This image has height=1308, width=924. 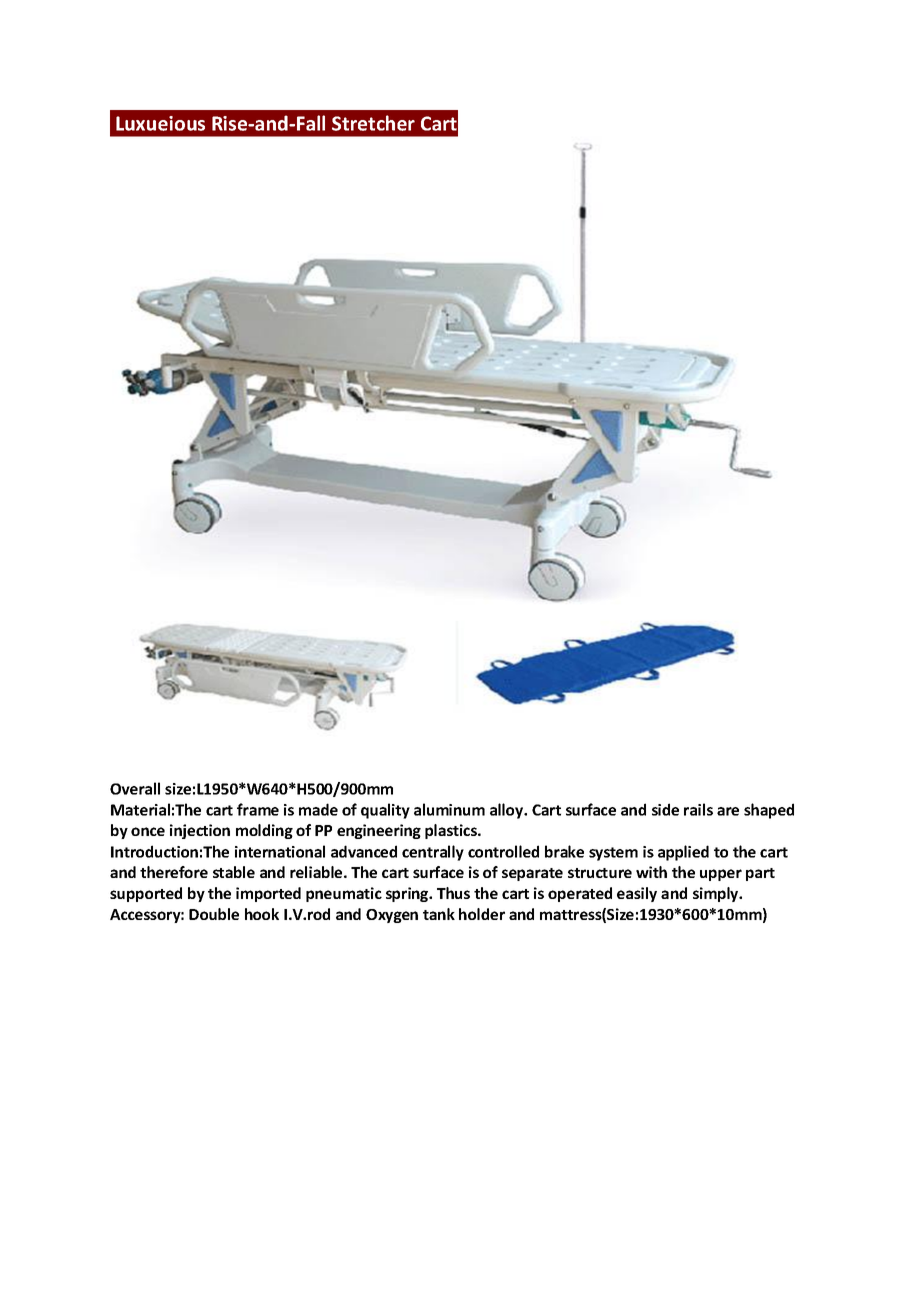 What do you see at coordinates (452, 831) in the image?
I see `plastics` at bounding box center [452, 831].
